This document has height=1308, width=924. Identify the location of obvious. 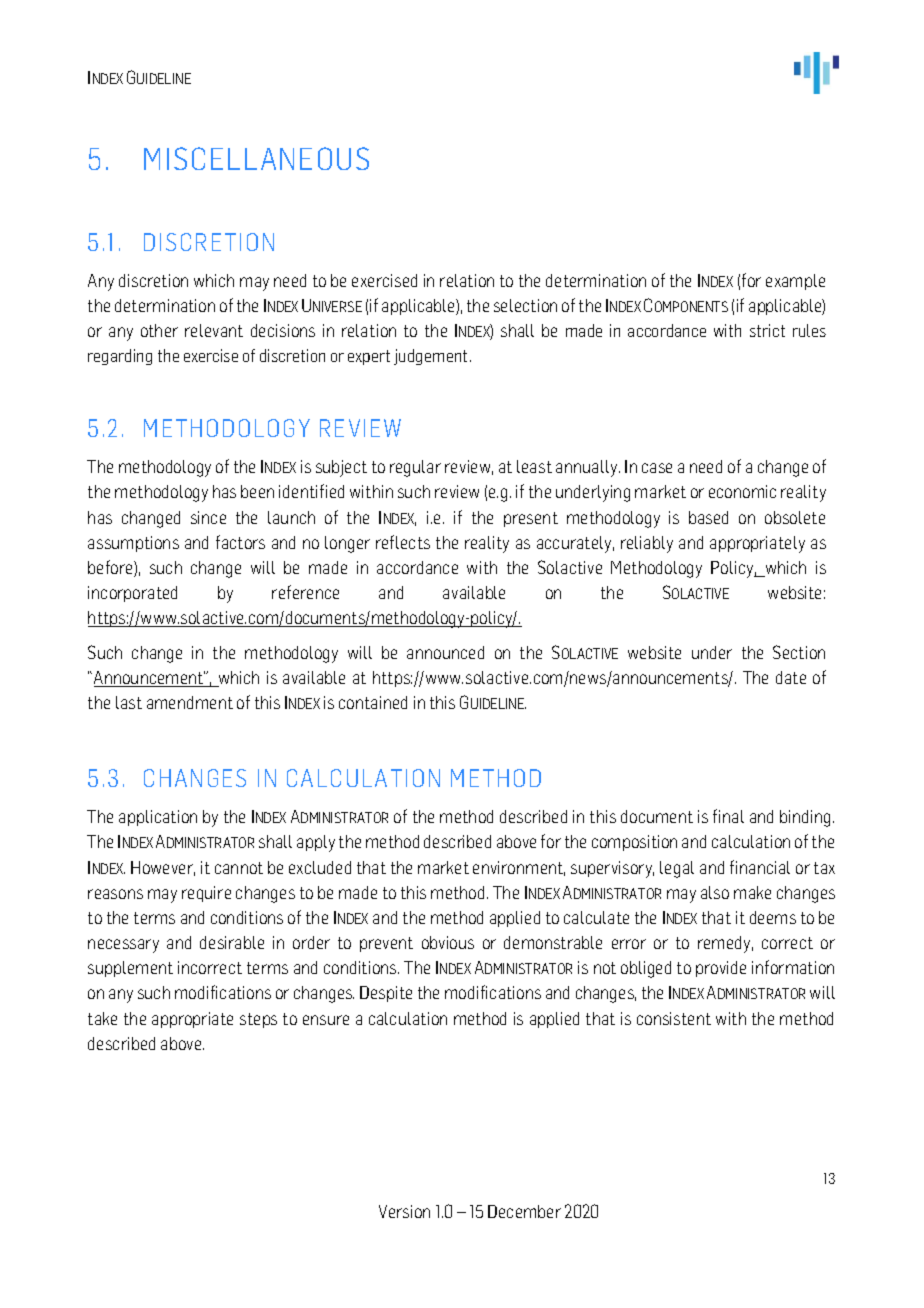
(448, 942).
